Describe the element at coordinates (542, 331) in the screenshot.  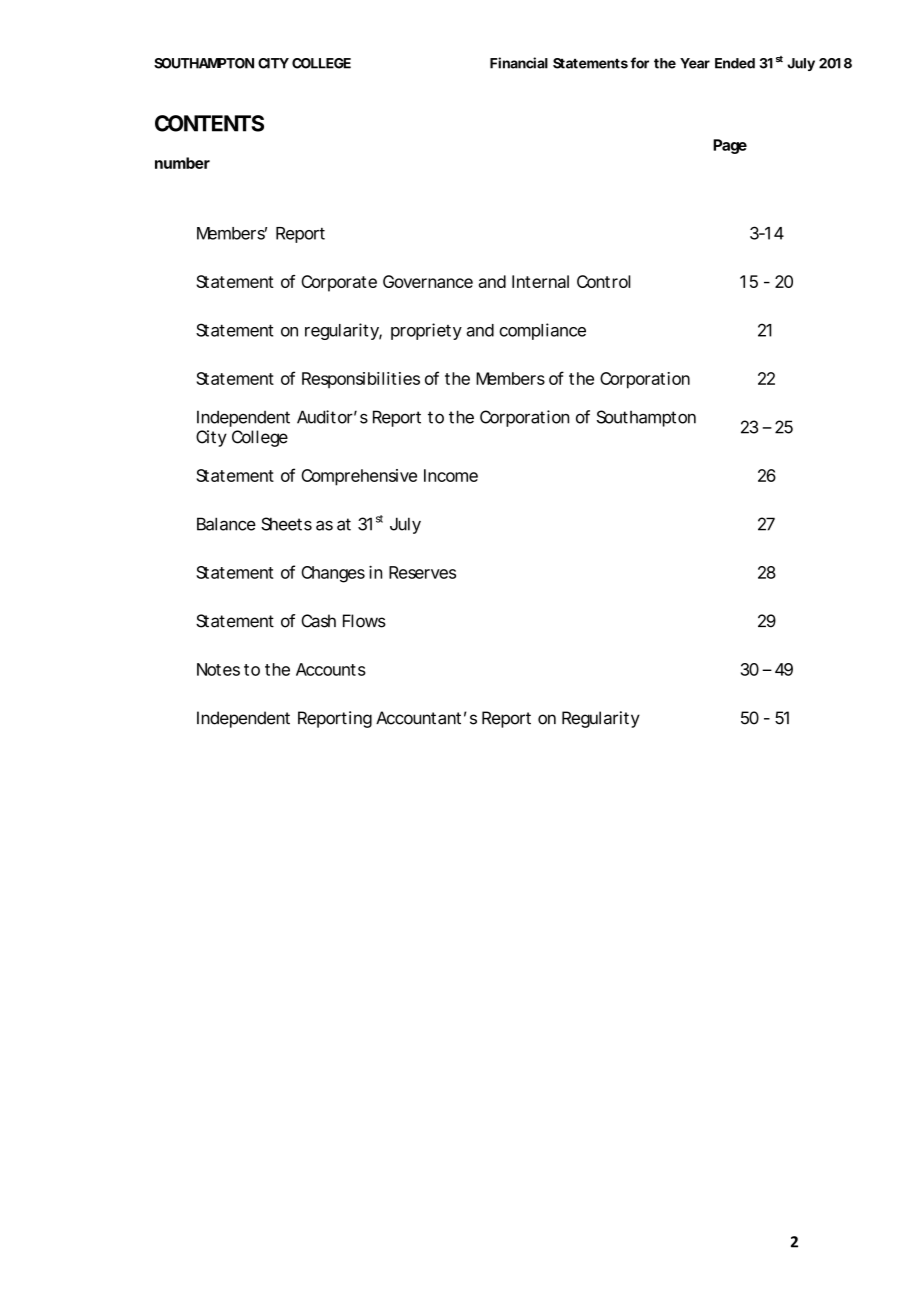
I see `compliance` at that location.
